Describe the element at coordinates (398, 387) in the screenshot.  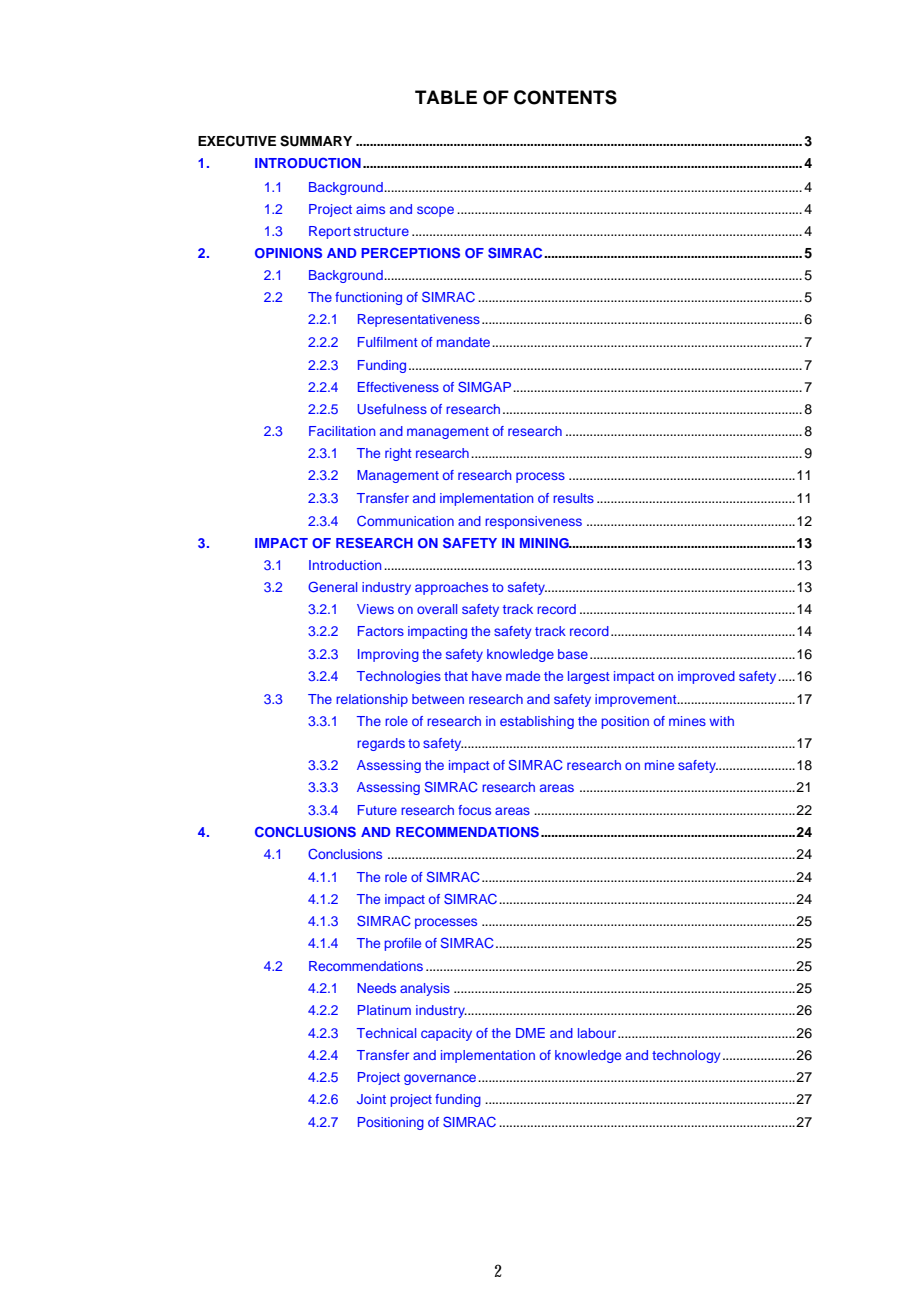
I see `Effectiveness` at that location.
